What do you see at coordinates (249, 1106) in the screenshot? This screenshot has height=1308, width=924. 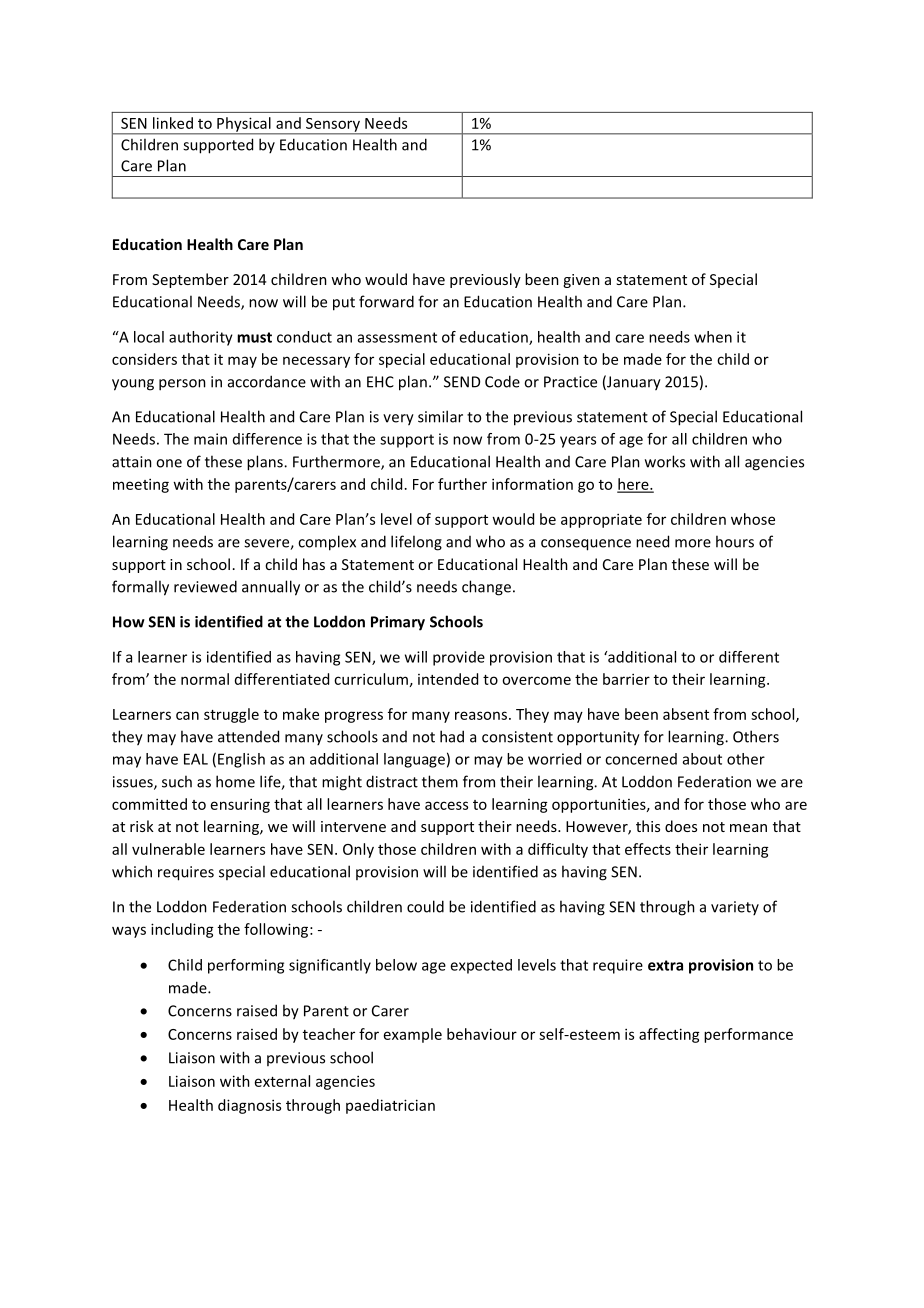 I see `diagnosis` at bounding box center [249, 1106].
